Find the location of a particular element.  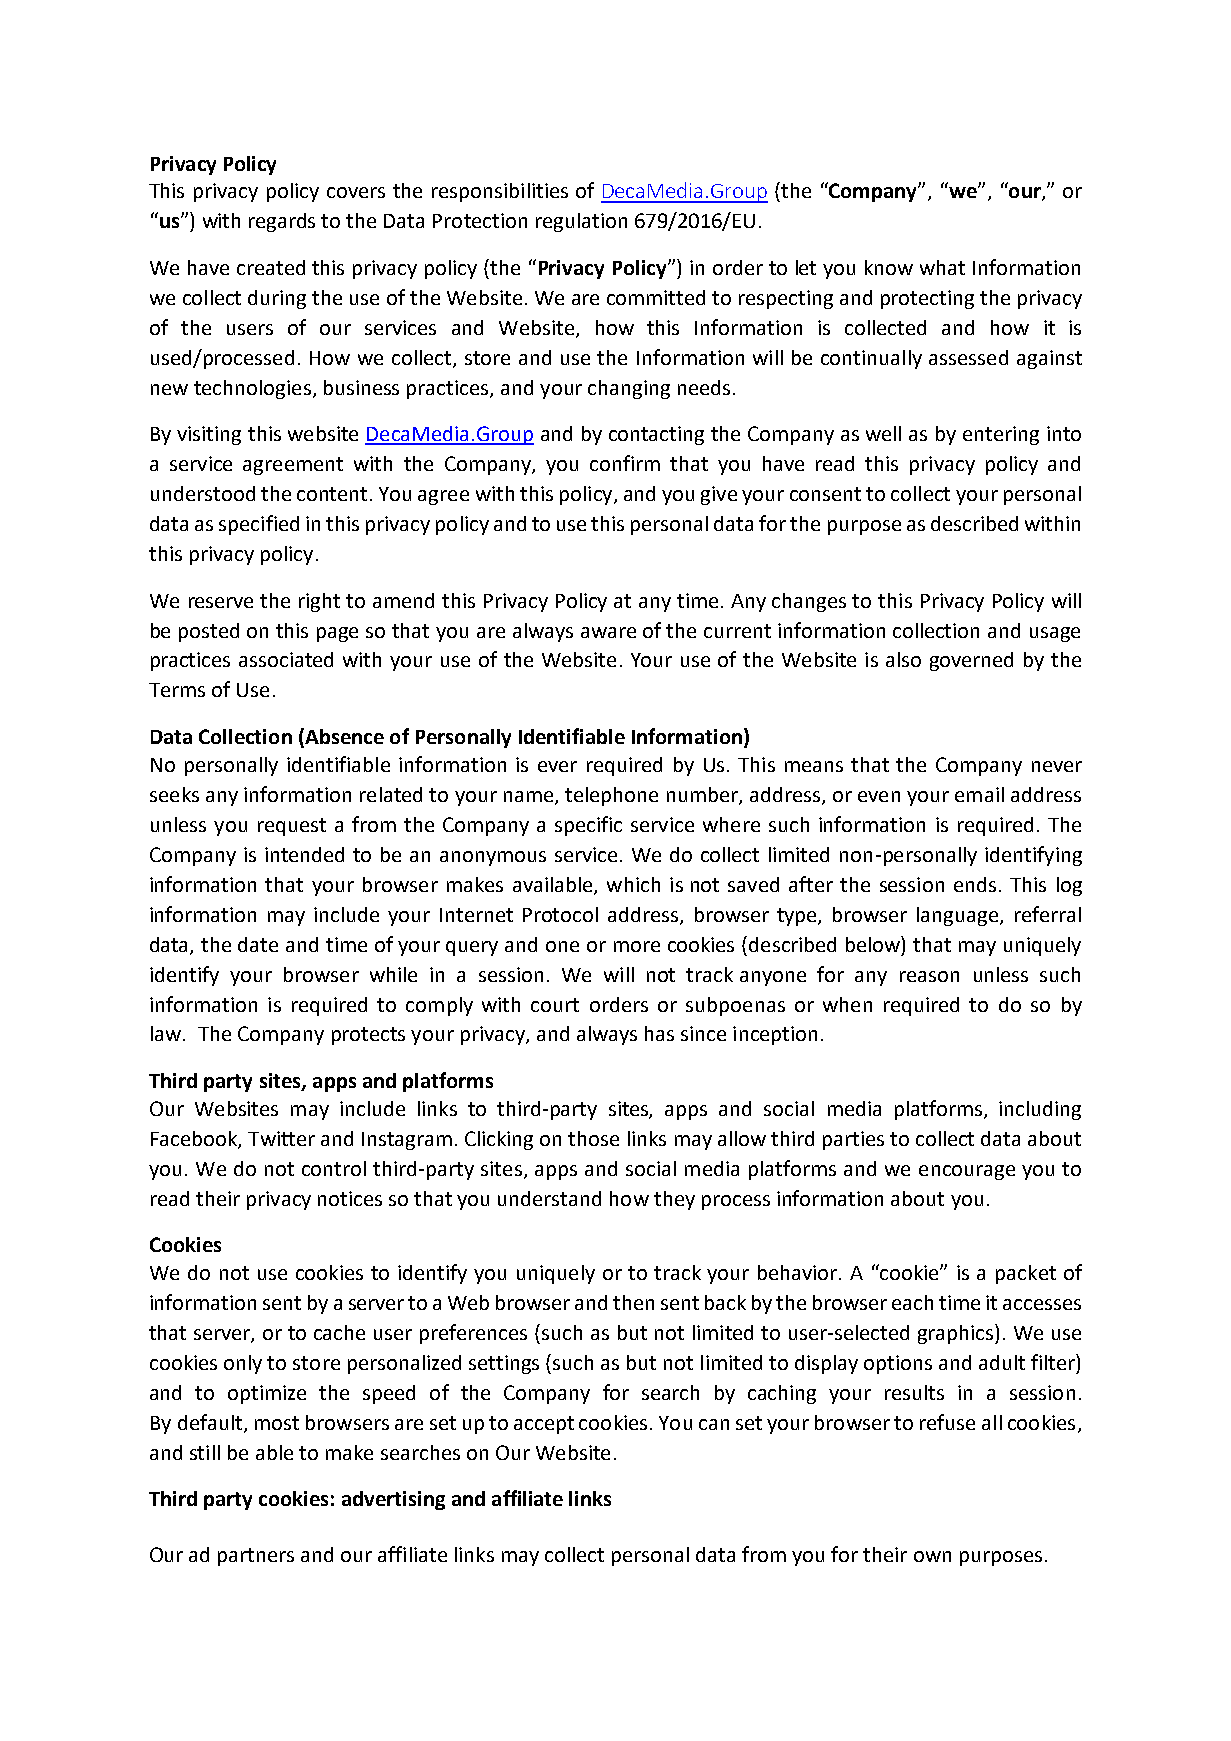

regards is located at coordinates (282, 222).
